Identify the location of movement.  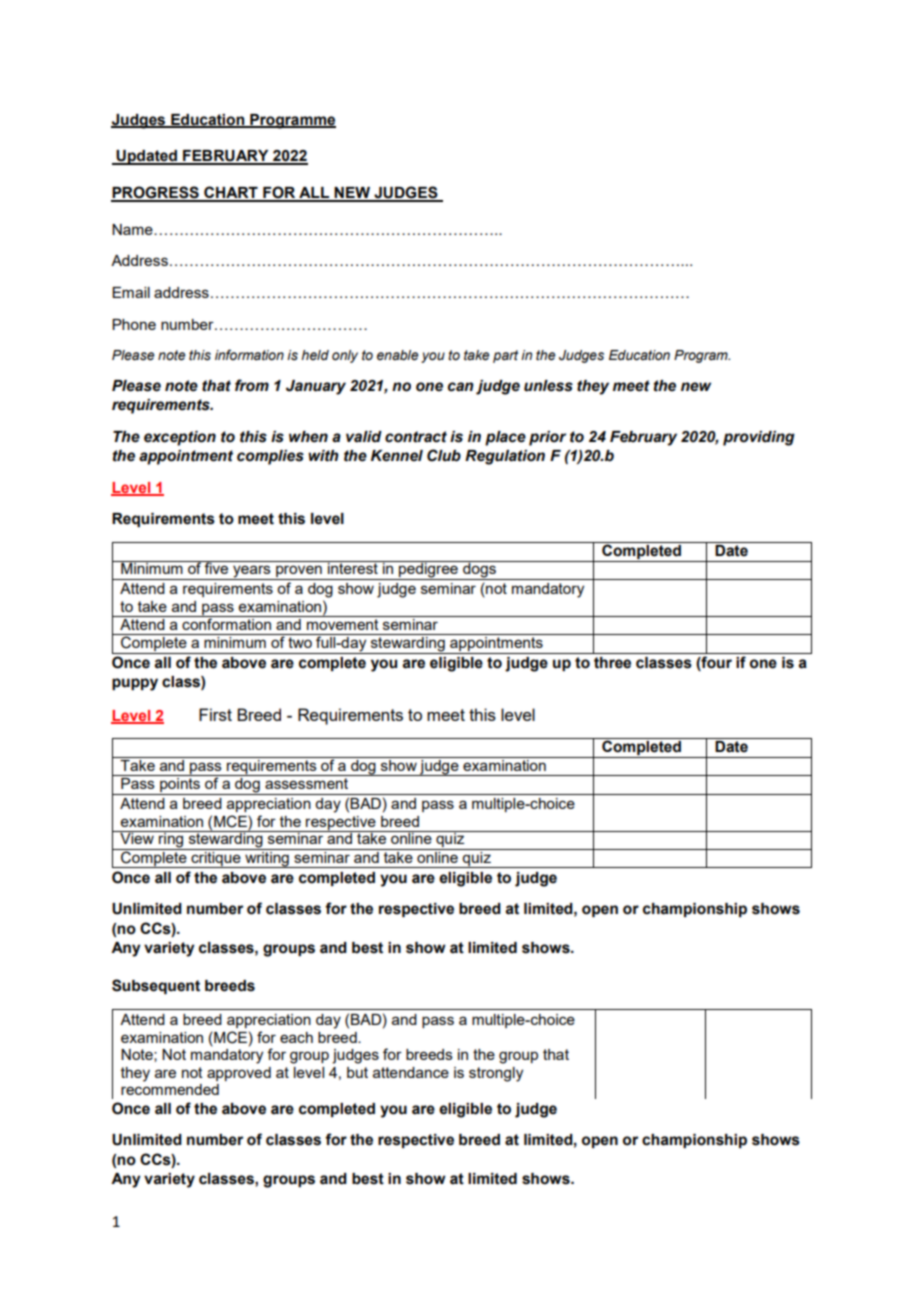
(343, 623).
